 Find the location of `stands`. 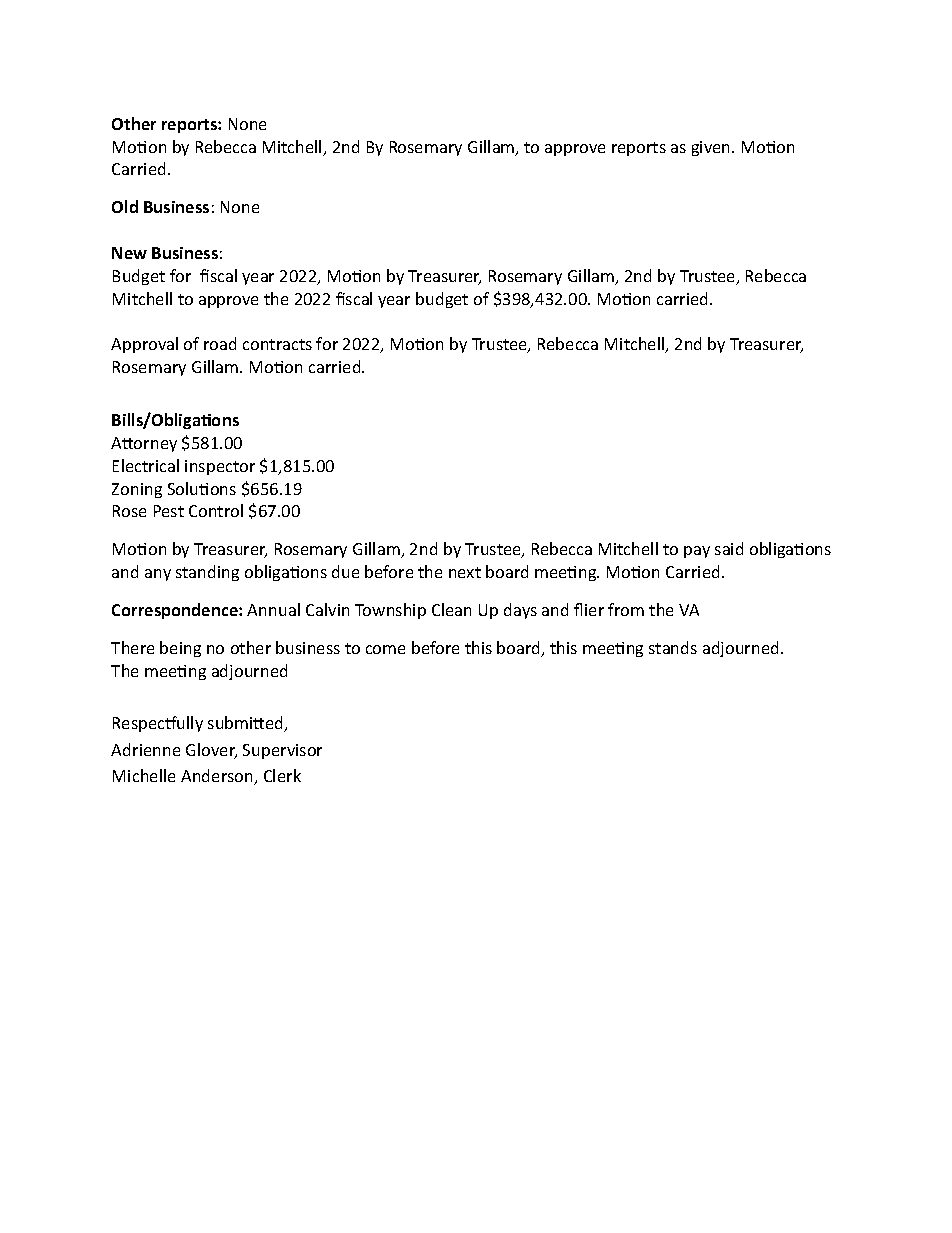

stands is located at coordinates (673, 647).
